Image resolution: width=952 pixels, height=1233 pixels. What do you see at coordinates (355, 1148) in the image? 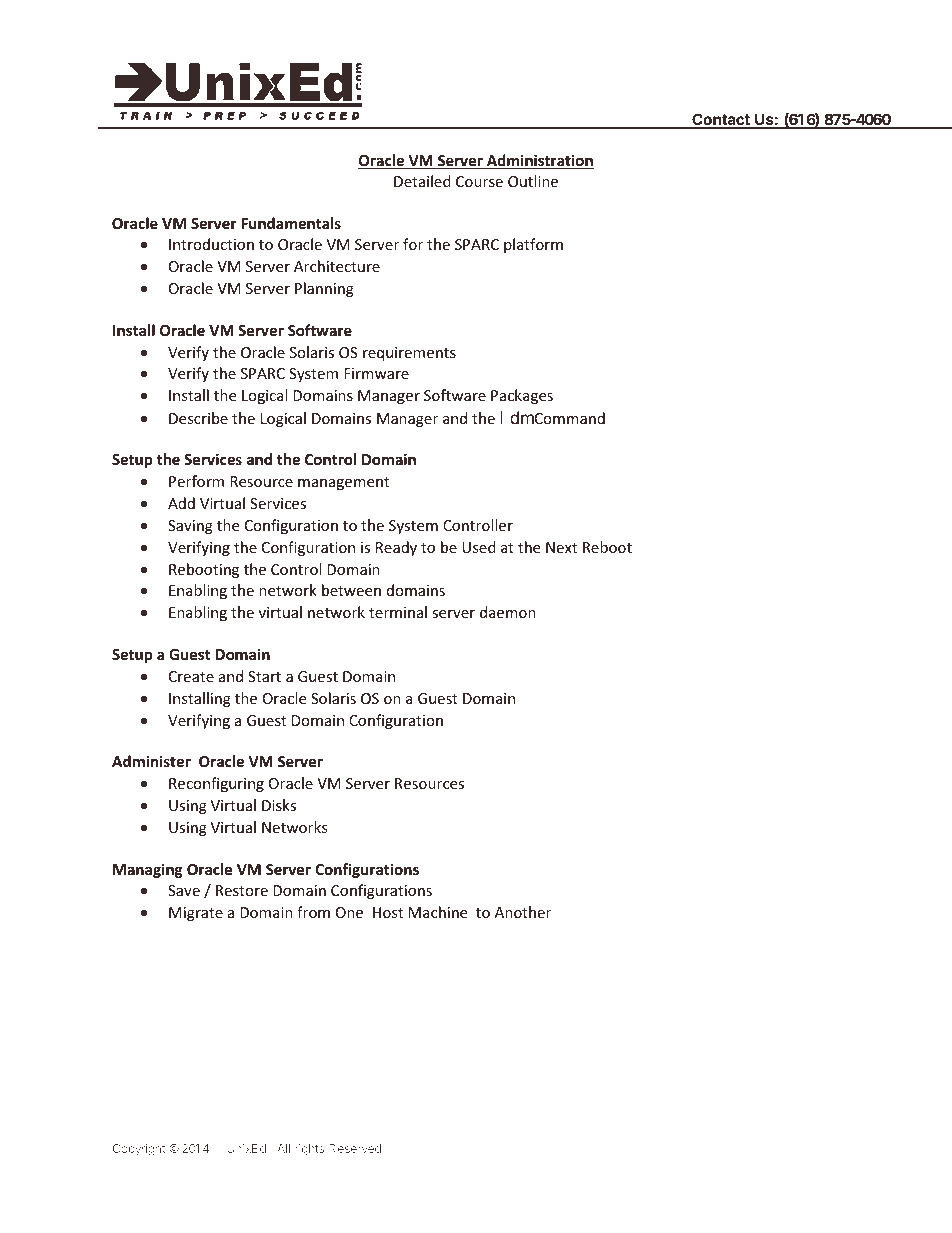
I see `Reserved` at bounding box center [355, 1148].
